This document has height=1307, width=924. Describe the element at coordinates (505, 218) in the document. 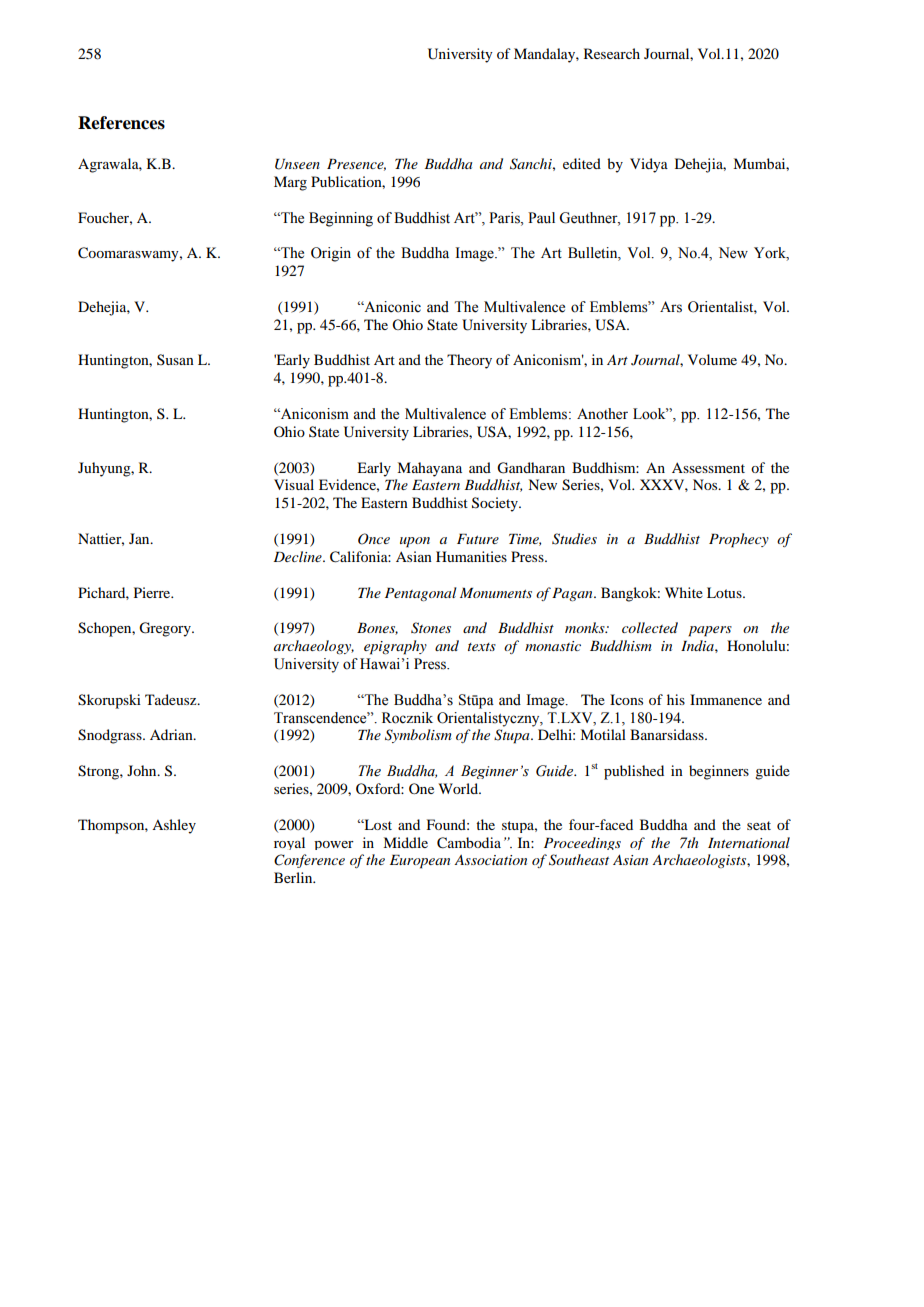

I see `Paris` at that location.
